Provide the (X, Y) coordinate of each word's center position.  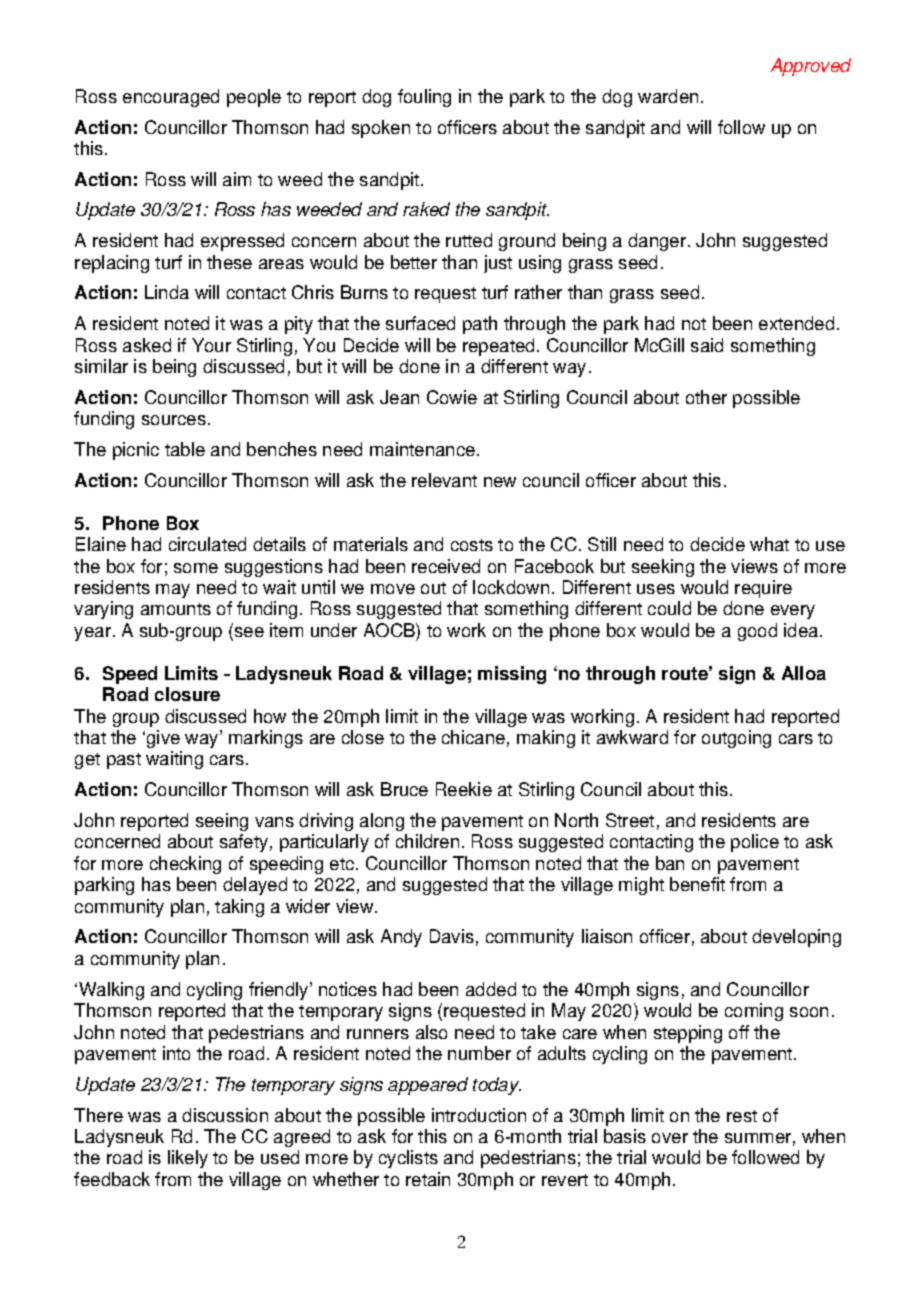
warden (668, 96)
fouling (424, 98)
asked (147, 345)
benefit (697, 884)
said (707, 345)
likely (188, 1159)
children (427, 841)
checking (185, 865)
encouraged (171, 98)
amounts (176, 609)
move (393, 589)
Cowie (452, 397)
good (757, 632)
